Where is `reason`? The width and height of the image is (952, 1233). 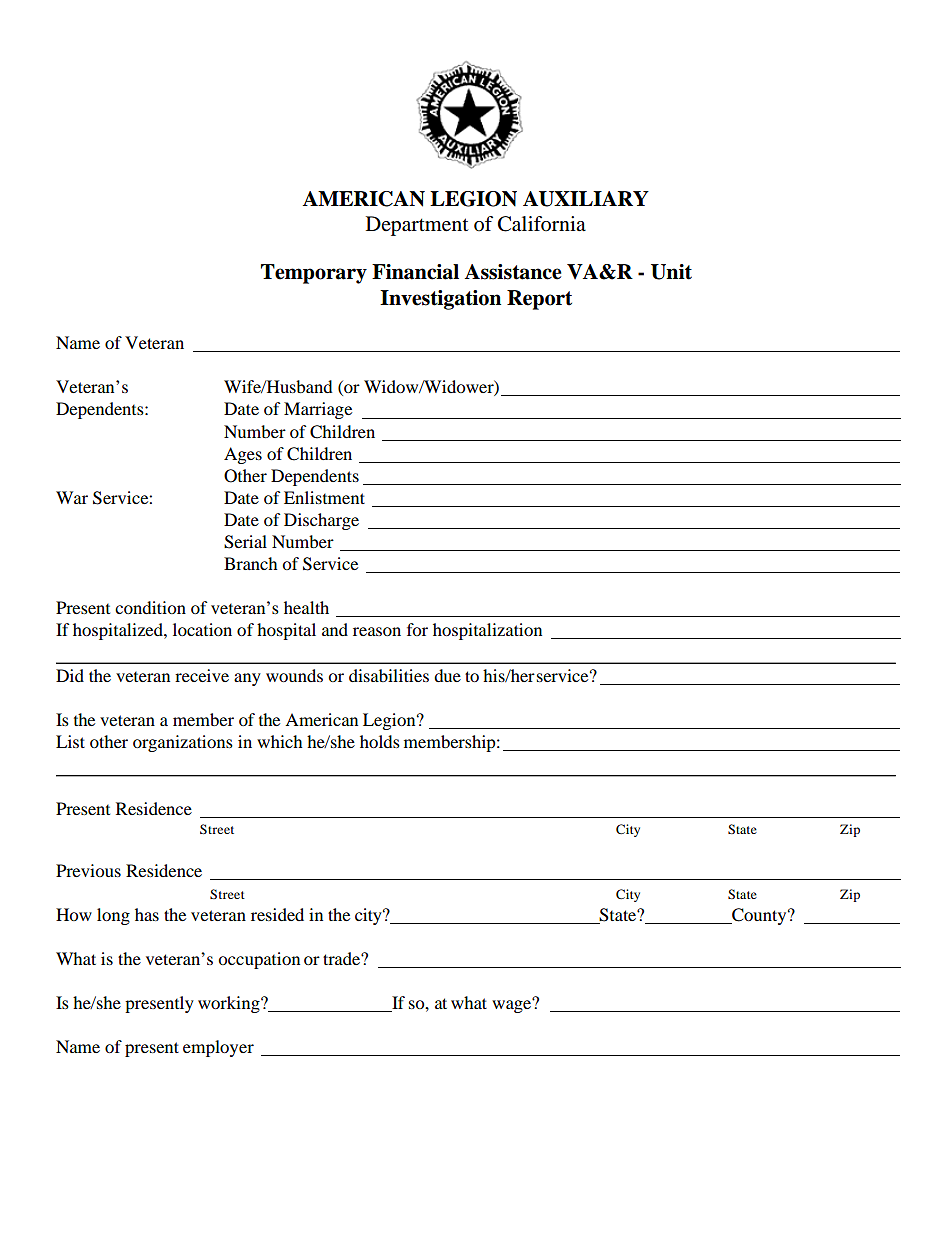 reason is located at coordinates (377, 631).
